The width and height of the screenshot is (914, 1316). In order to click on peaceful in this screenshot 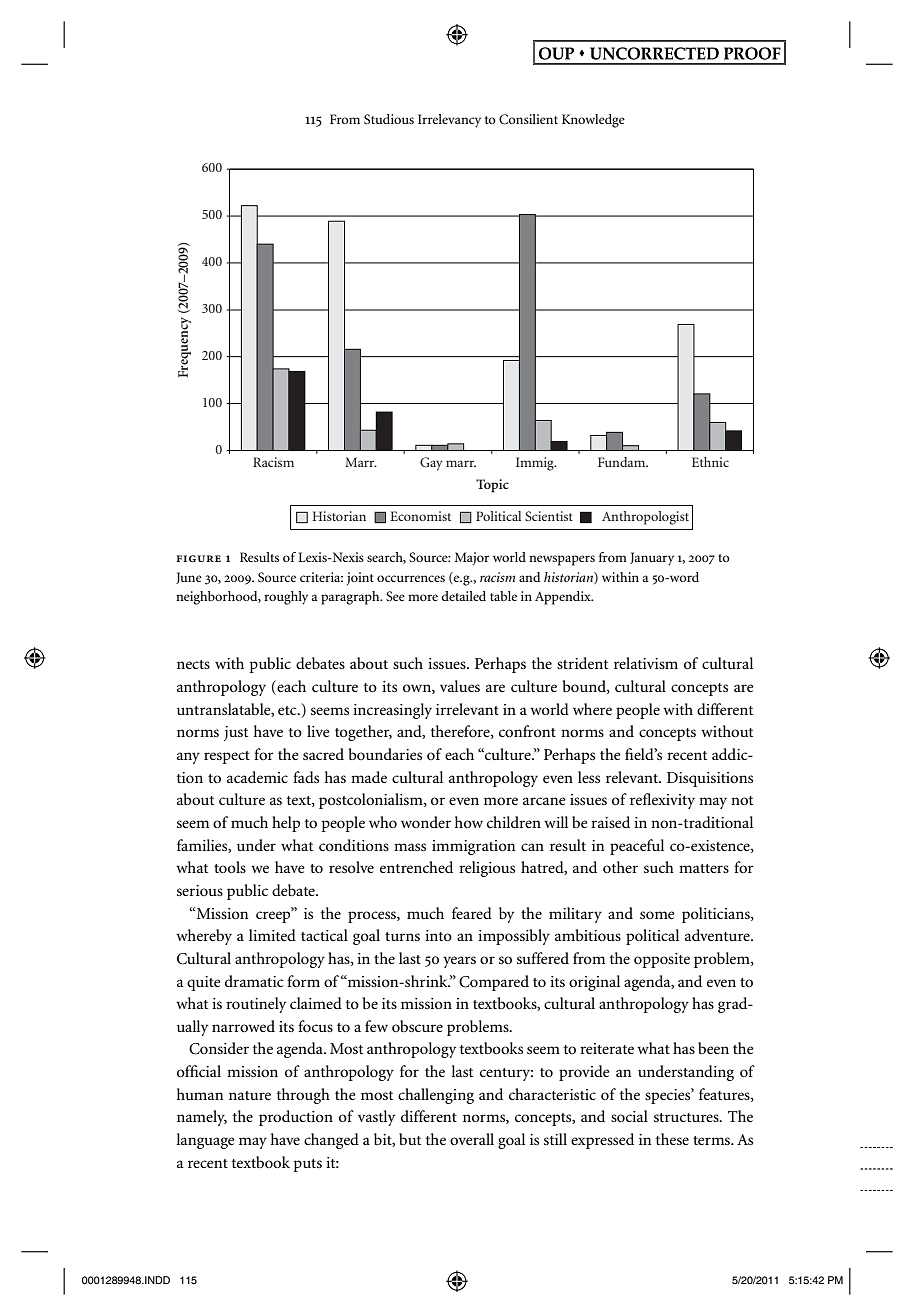, I will do `click(637, 847)`.
